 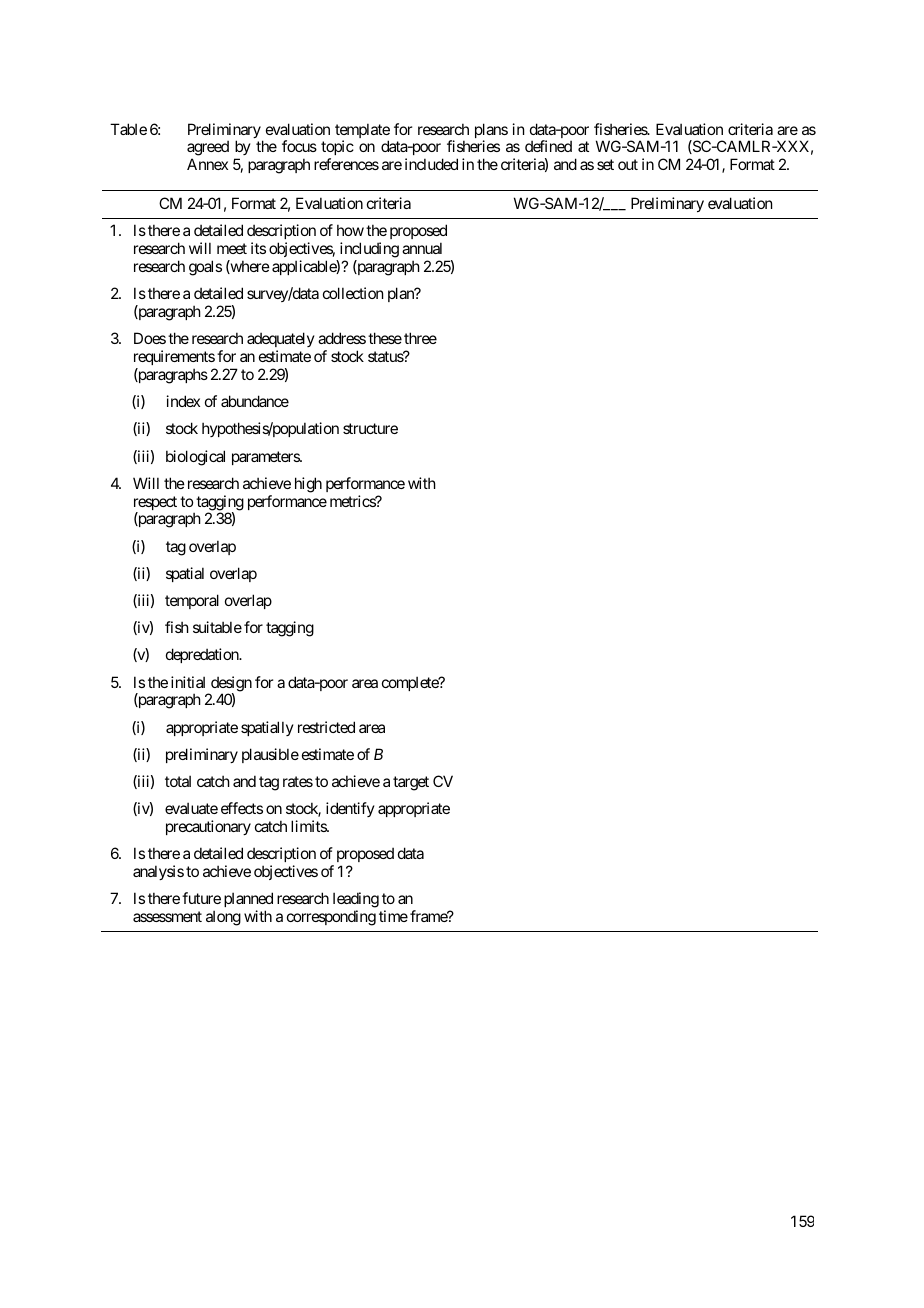 What do you see at coordinates (337, 149) in the screenshot?
I see `topic` at bounding box center [337, 149].
